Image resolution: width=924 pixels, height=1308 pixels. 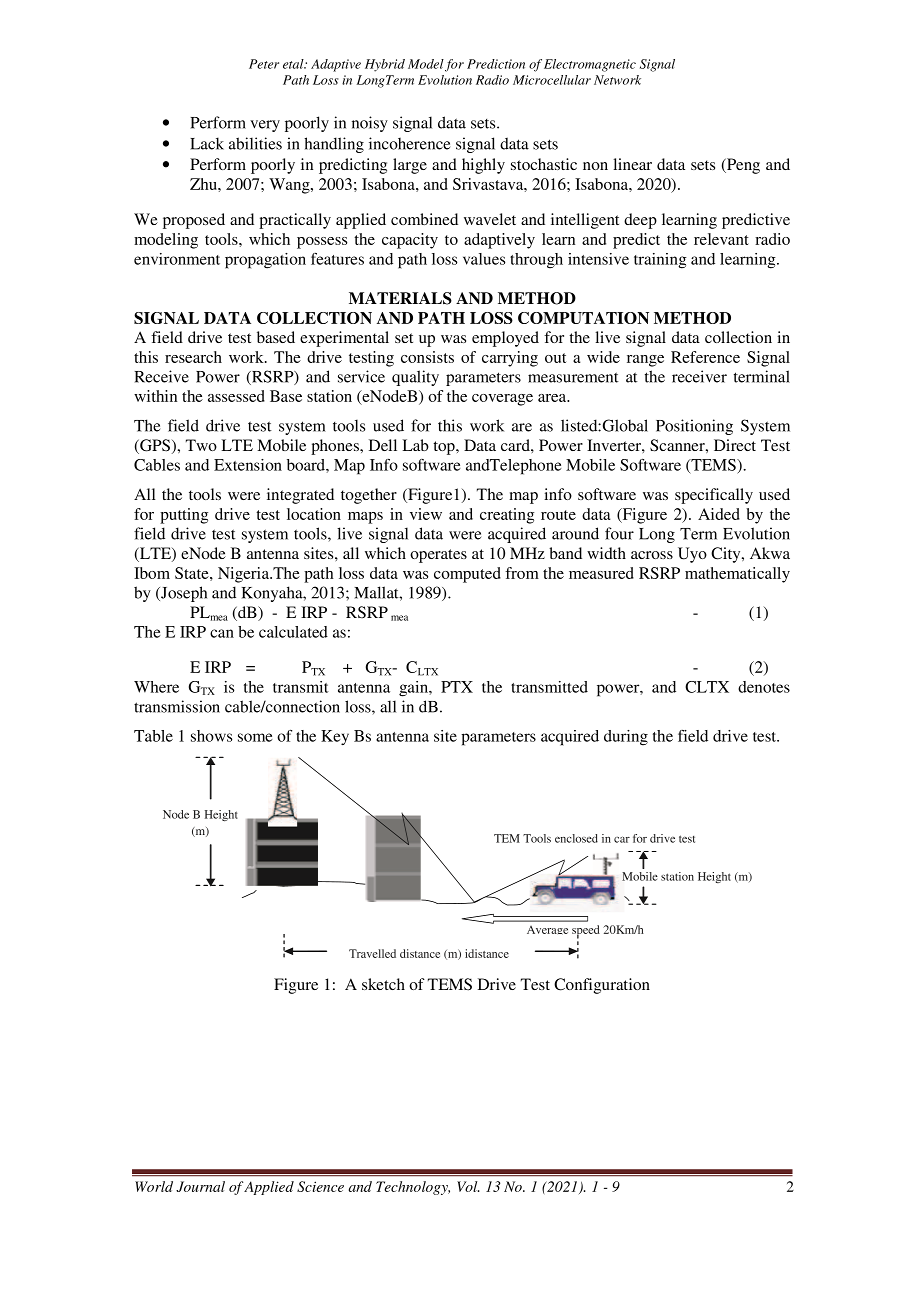 I want to click on incoherence, so click(x=409, y=143).
